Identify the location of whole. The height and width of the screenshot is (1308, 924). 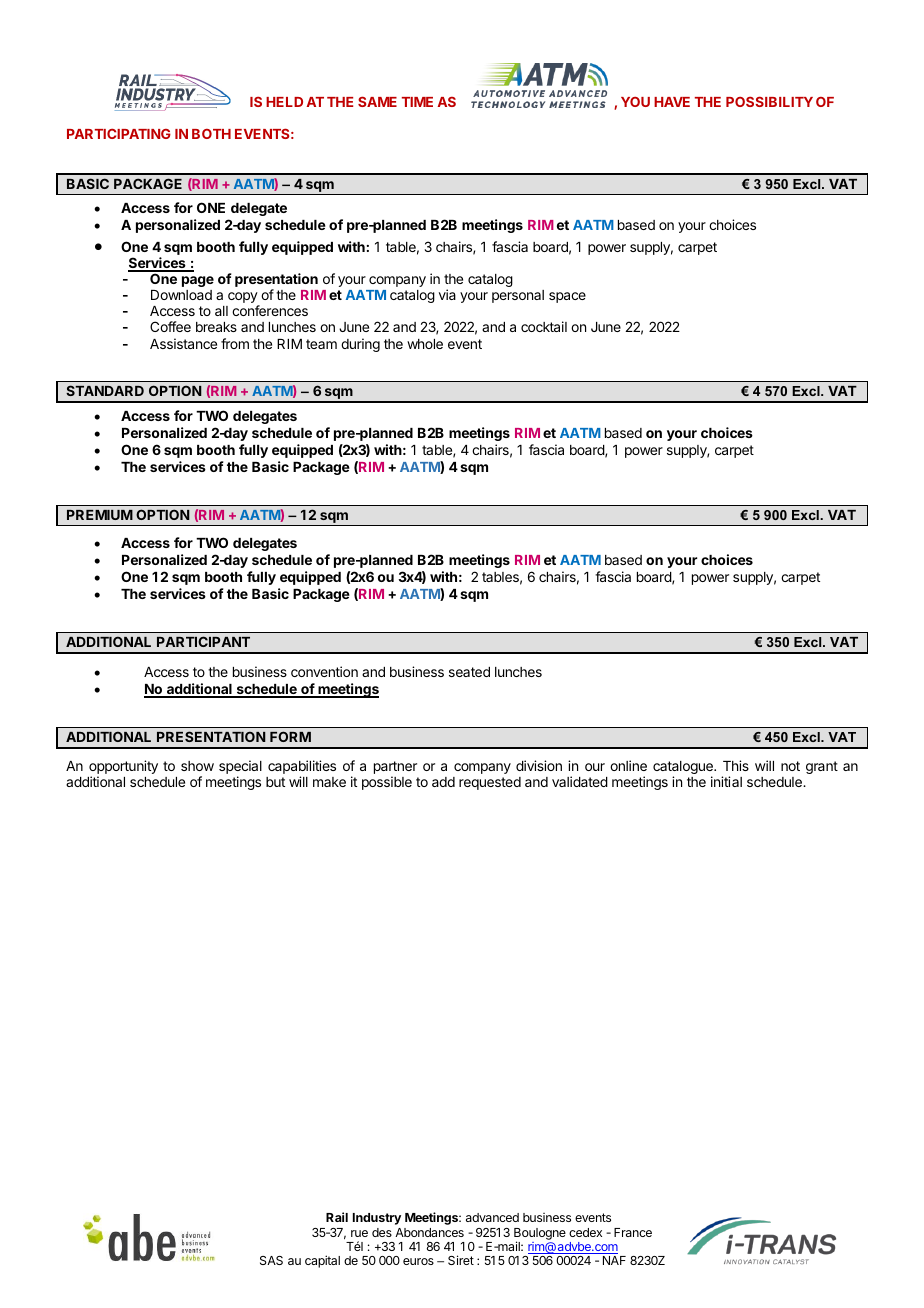
(425, 344).
